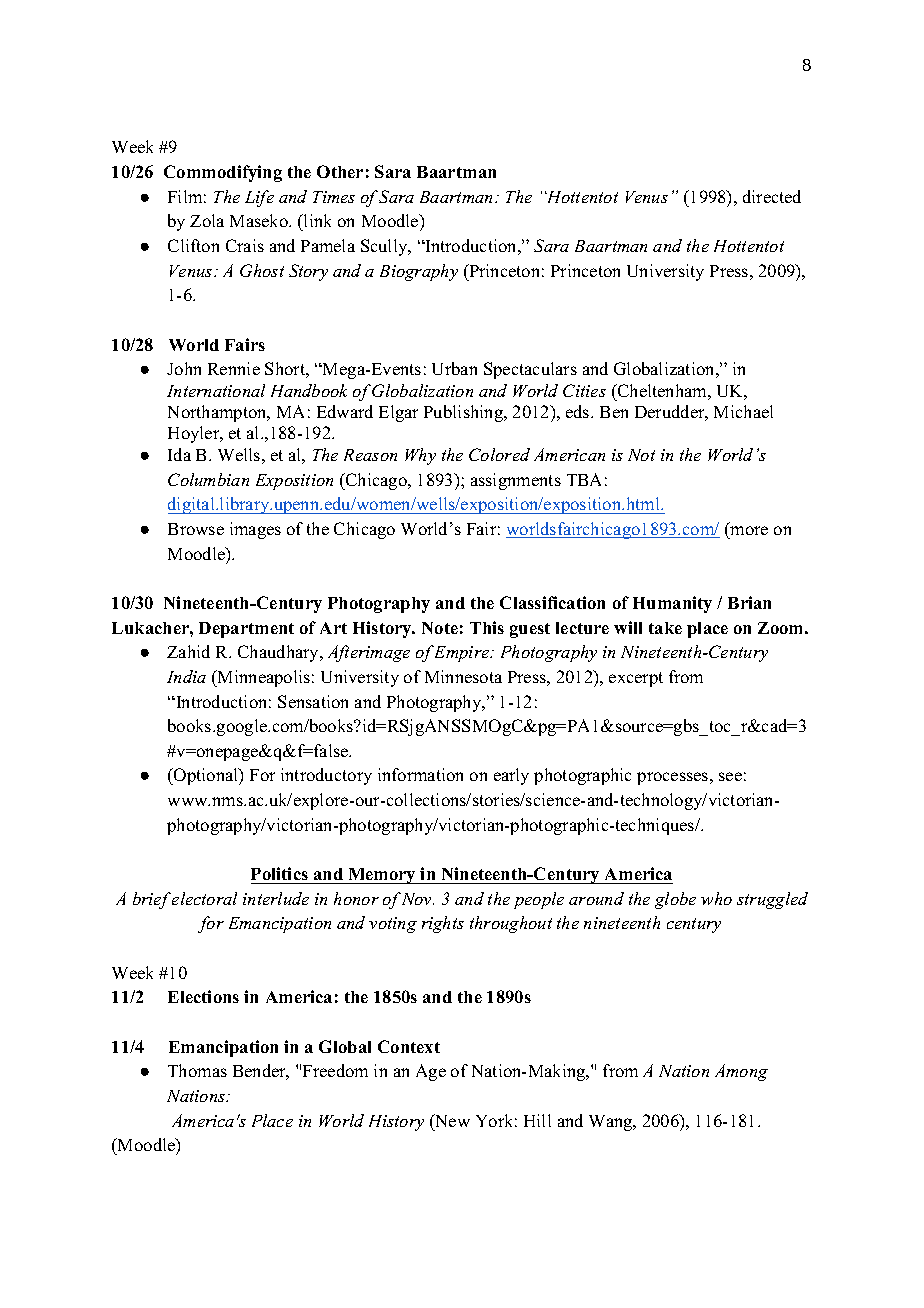 This screenshot has height=1308, width=924. I want to click on New, so click(451, 1120).
